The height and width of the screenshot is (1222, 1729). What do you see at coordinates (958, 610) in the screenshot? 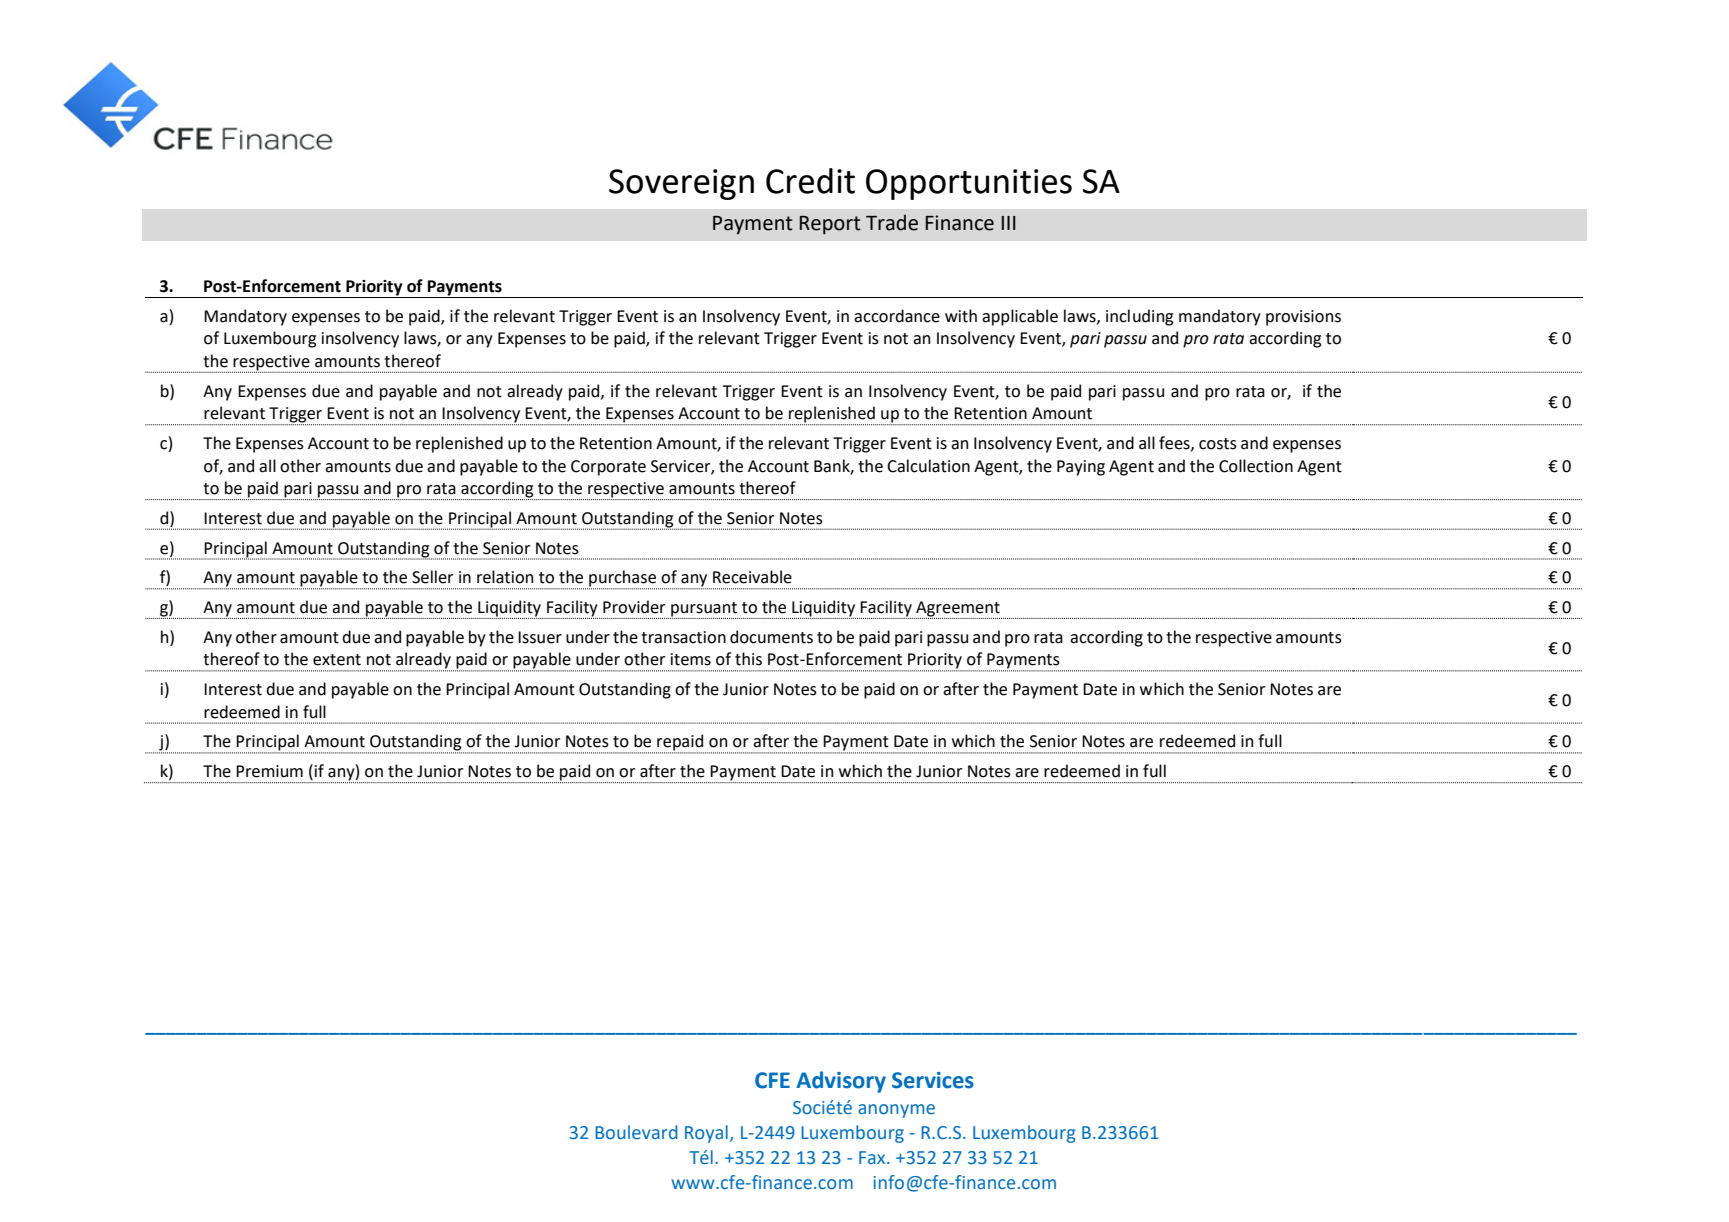
I see `Agreement` at bounding box center [958, 610].
